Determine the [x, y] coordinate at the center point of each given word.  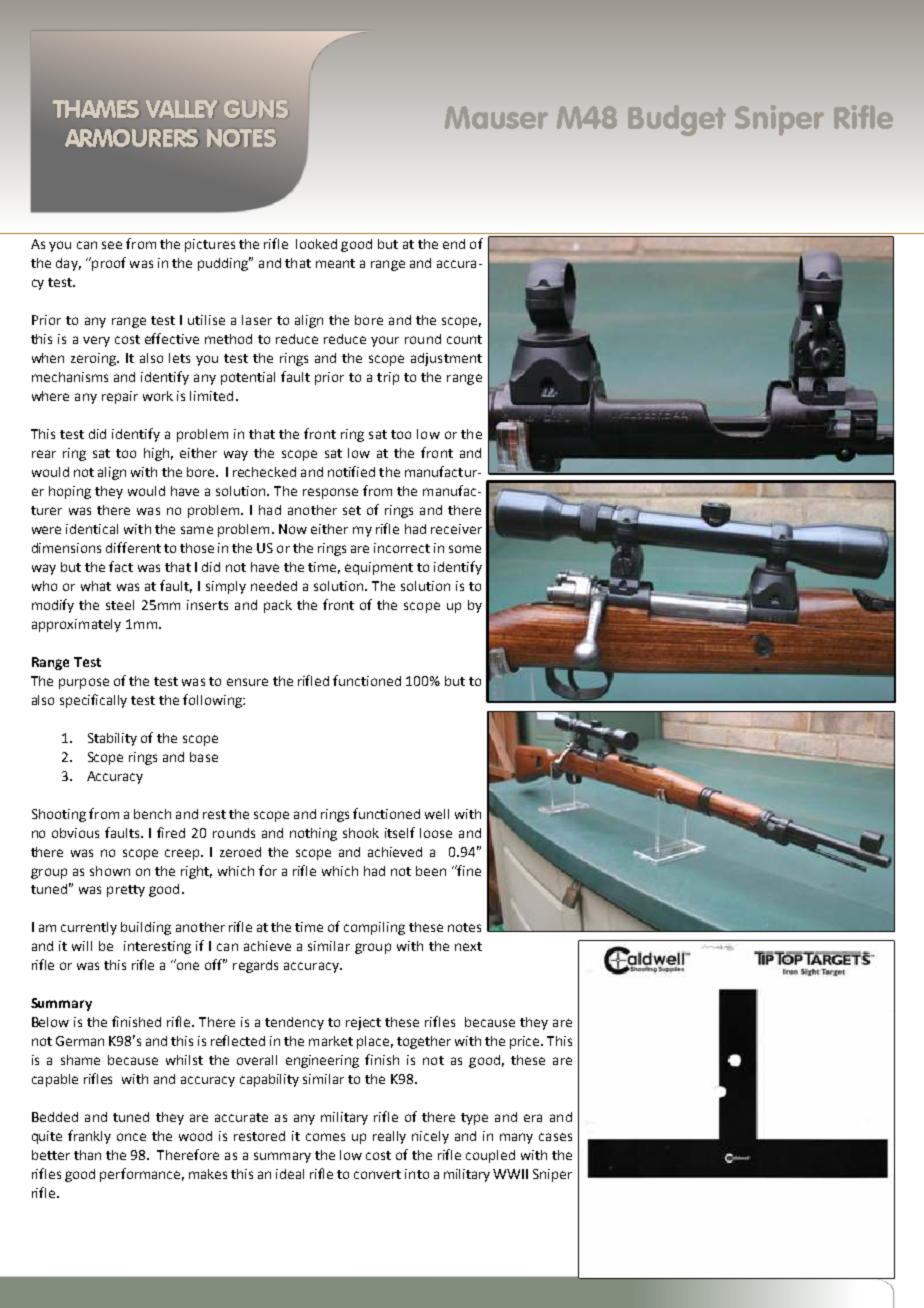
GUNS [256, 109]
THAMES [95, 109]
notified [351, 471]
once [131, 1137]
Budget [677, 120]
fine [468, 870]
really [389, 1137]
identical [92, 529]
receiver [456, 529]
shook [361, 833]
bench [152, 814]
